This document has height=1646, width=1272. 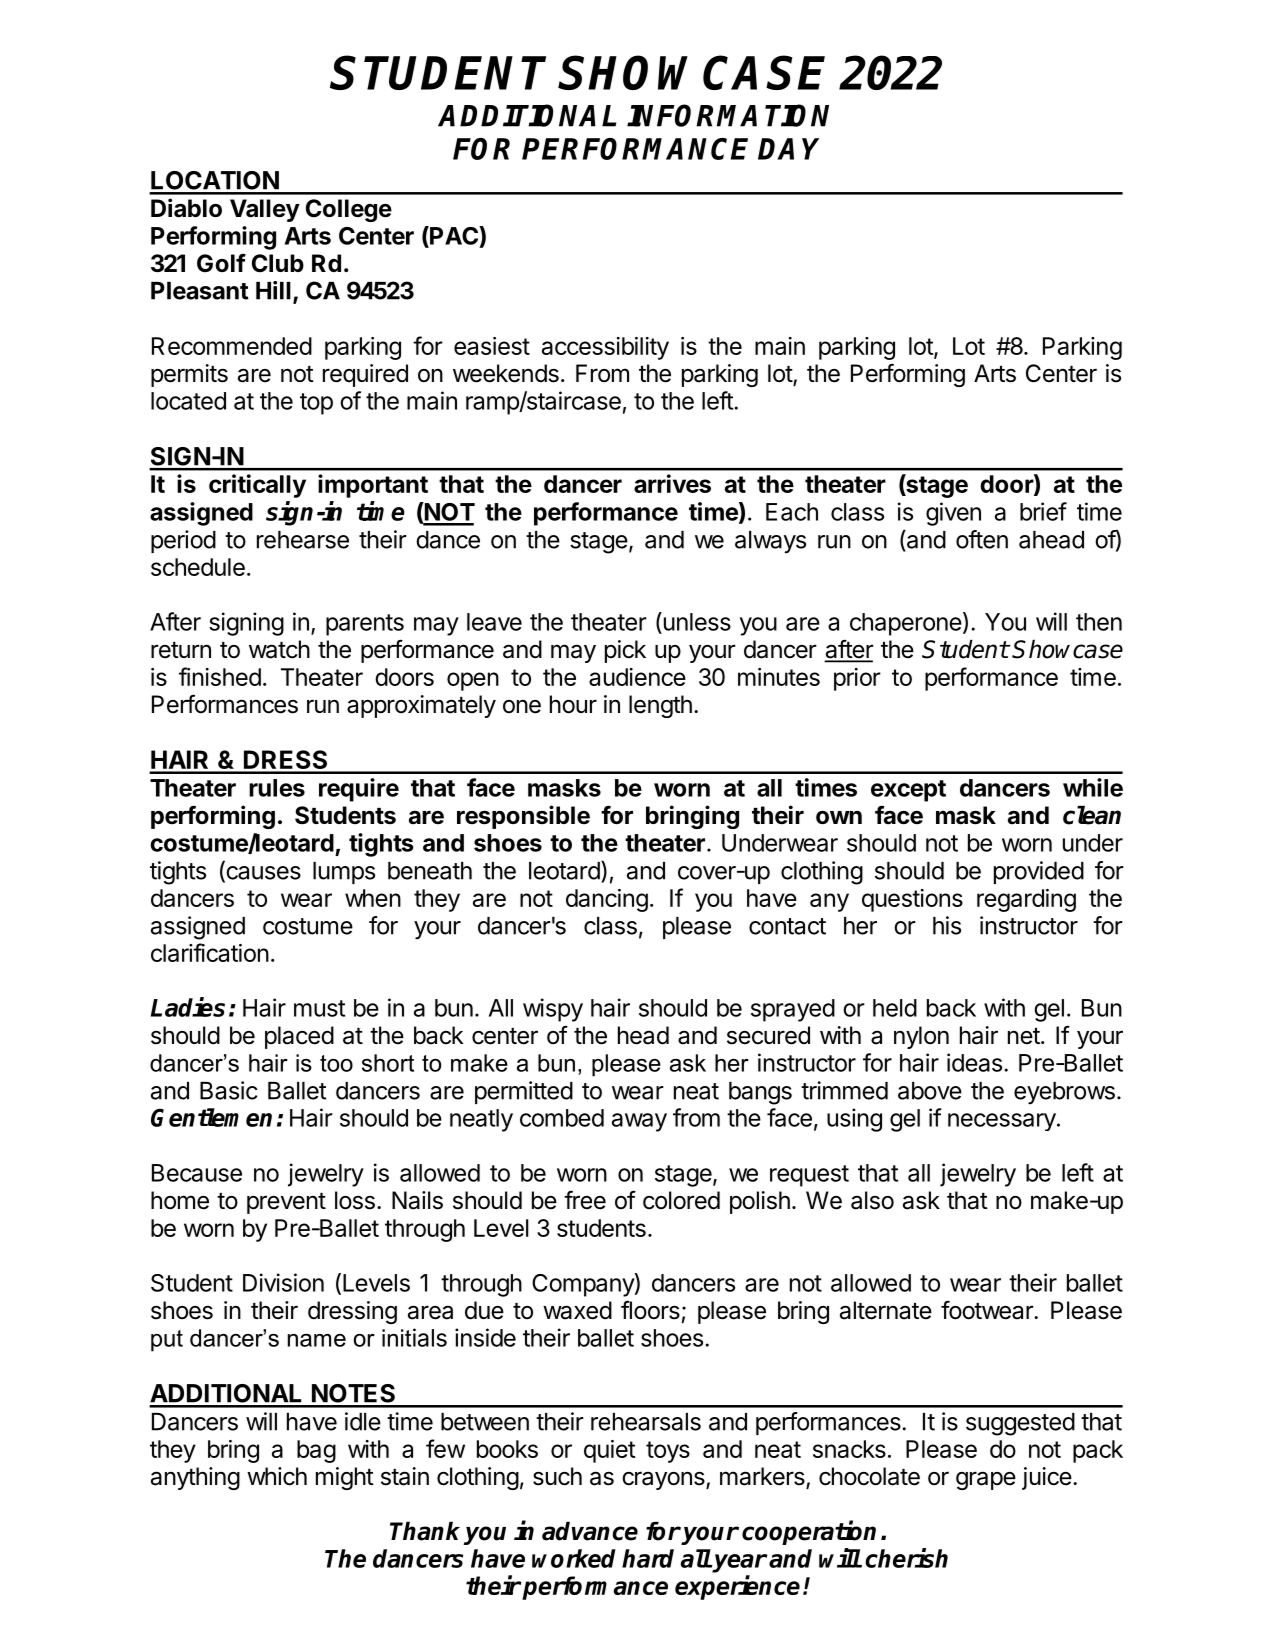 I want to click on which, so click(x=277, y=1476).
